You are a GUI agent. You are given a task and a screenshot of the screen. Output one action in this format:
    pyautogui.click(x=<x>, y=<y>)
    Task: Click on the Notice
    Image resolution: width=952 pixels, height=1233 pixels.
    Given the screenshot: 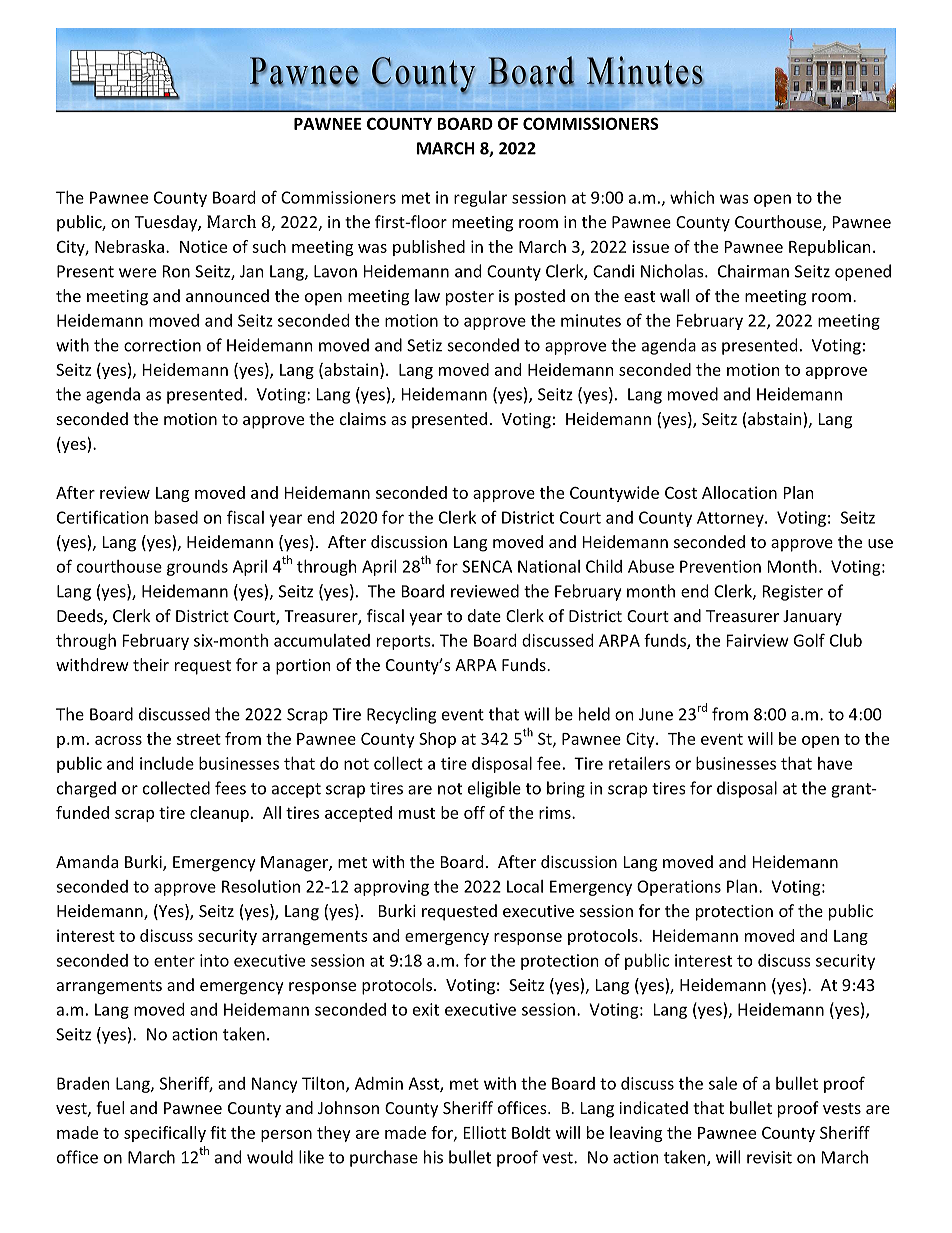 What is the action you would take?
    pyautogui.click(x=203, y=246)
